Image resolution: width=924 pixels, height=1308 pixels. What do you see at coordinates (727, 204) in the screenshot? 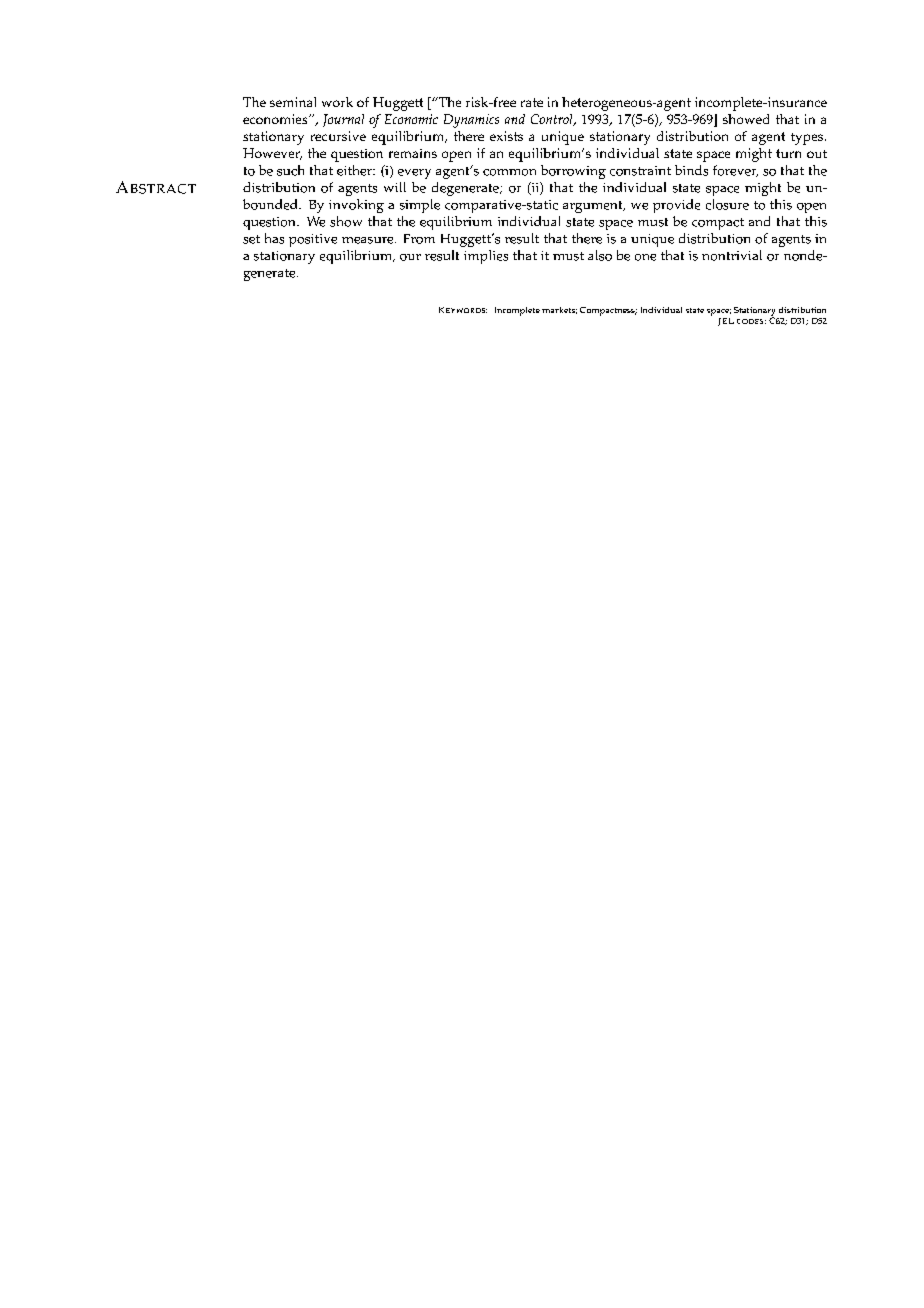
I see `closure` at bounding box center [727, 204].
